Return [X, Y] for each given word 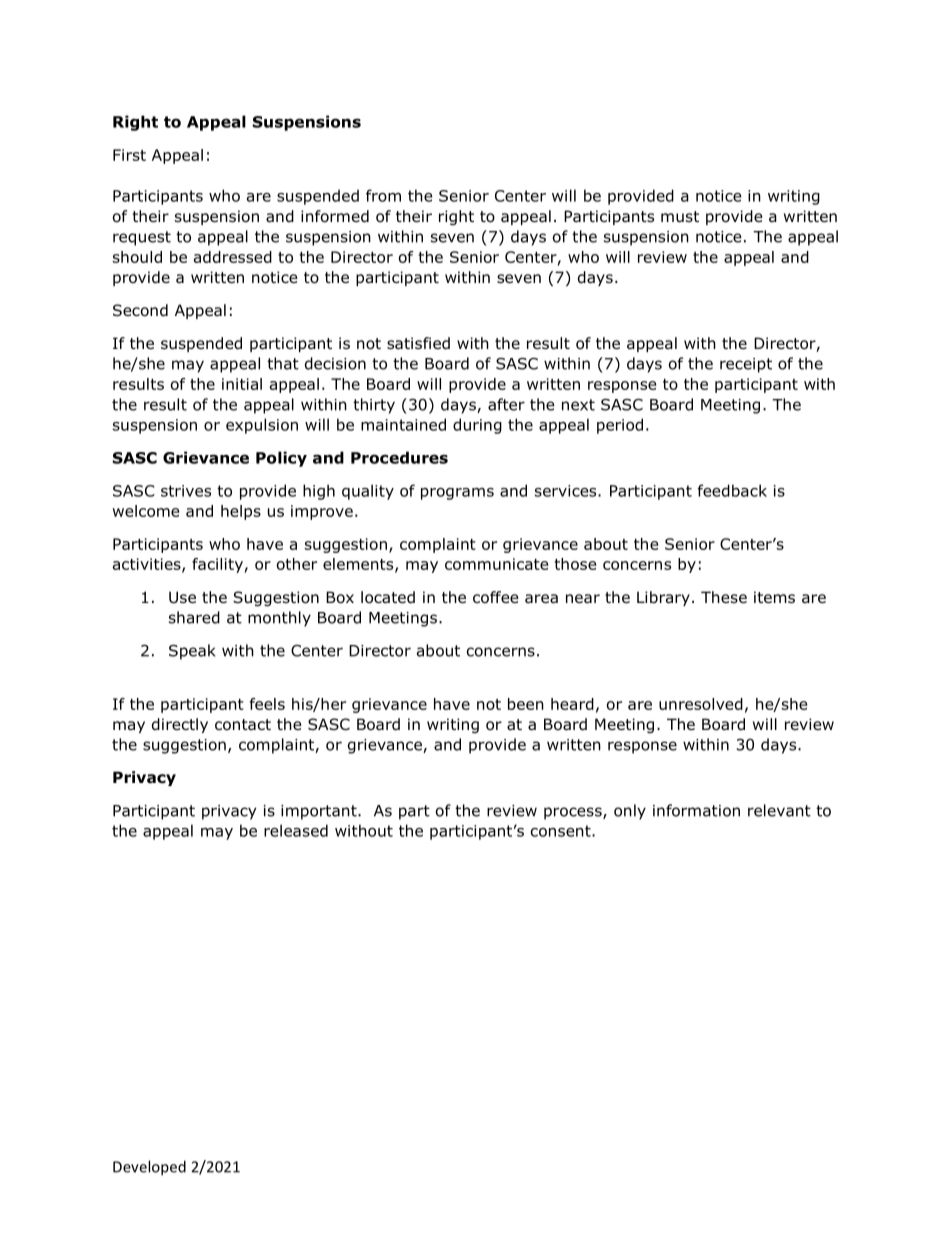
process [574, 813]
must [680, 217]
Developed [149, 1168]
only [630, 812]
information [696, 810]
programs [457, 494]
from [383, 195]
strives [186, 491]
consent [562, 831]
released [296, 830]
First [129, 155]
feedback [732, 490]
